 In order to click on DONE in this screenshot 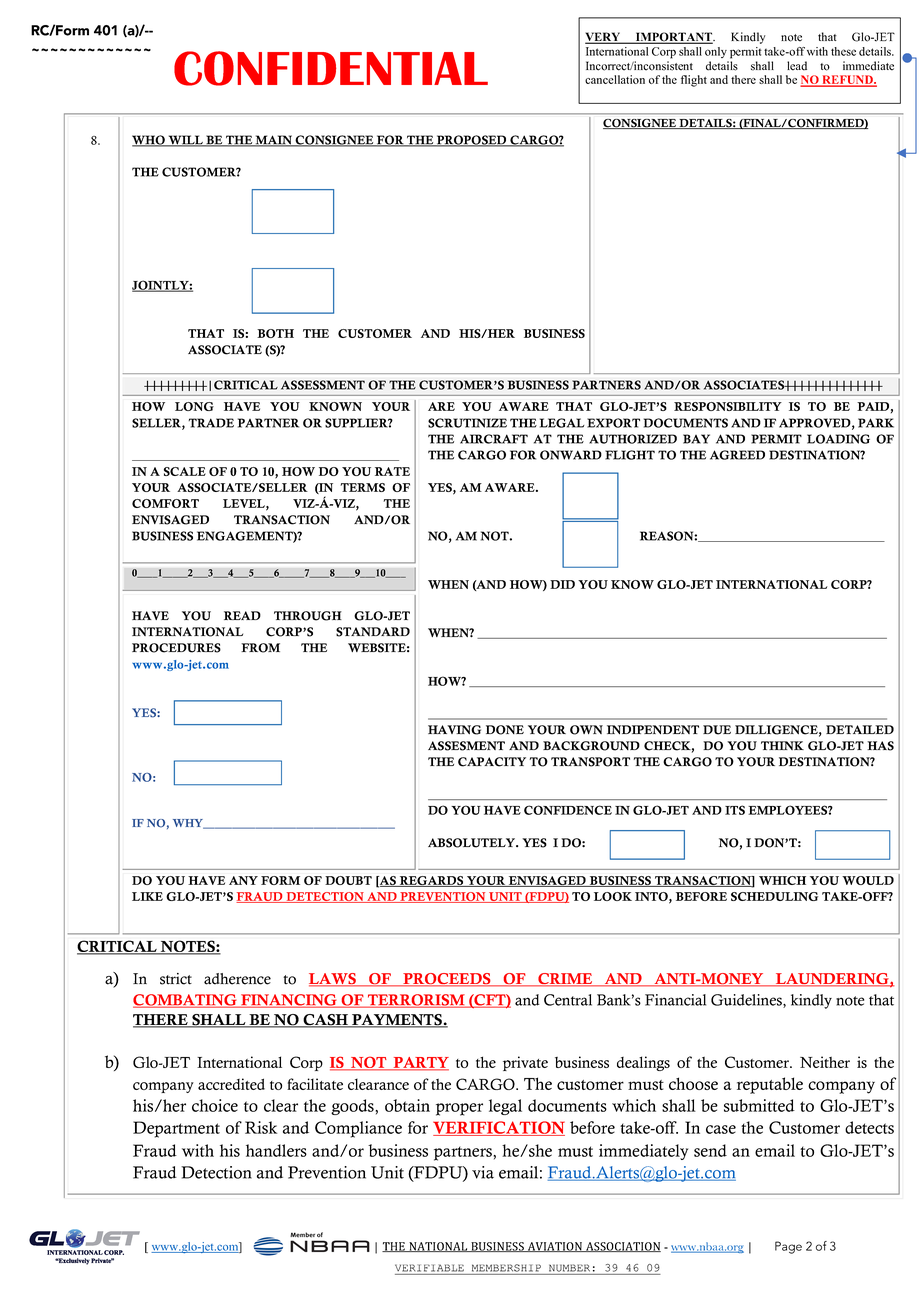, I will do `click(505, 730)`.
